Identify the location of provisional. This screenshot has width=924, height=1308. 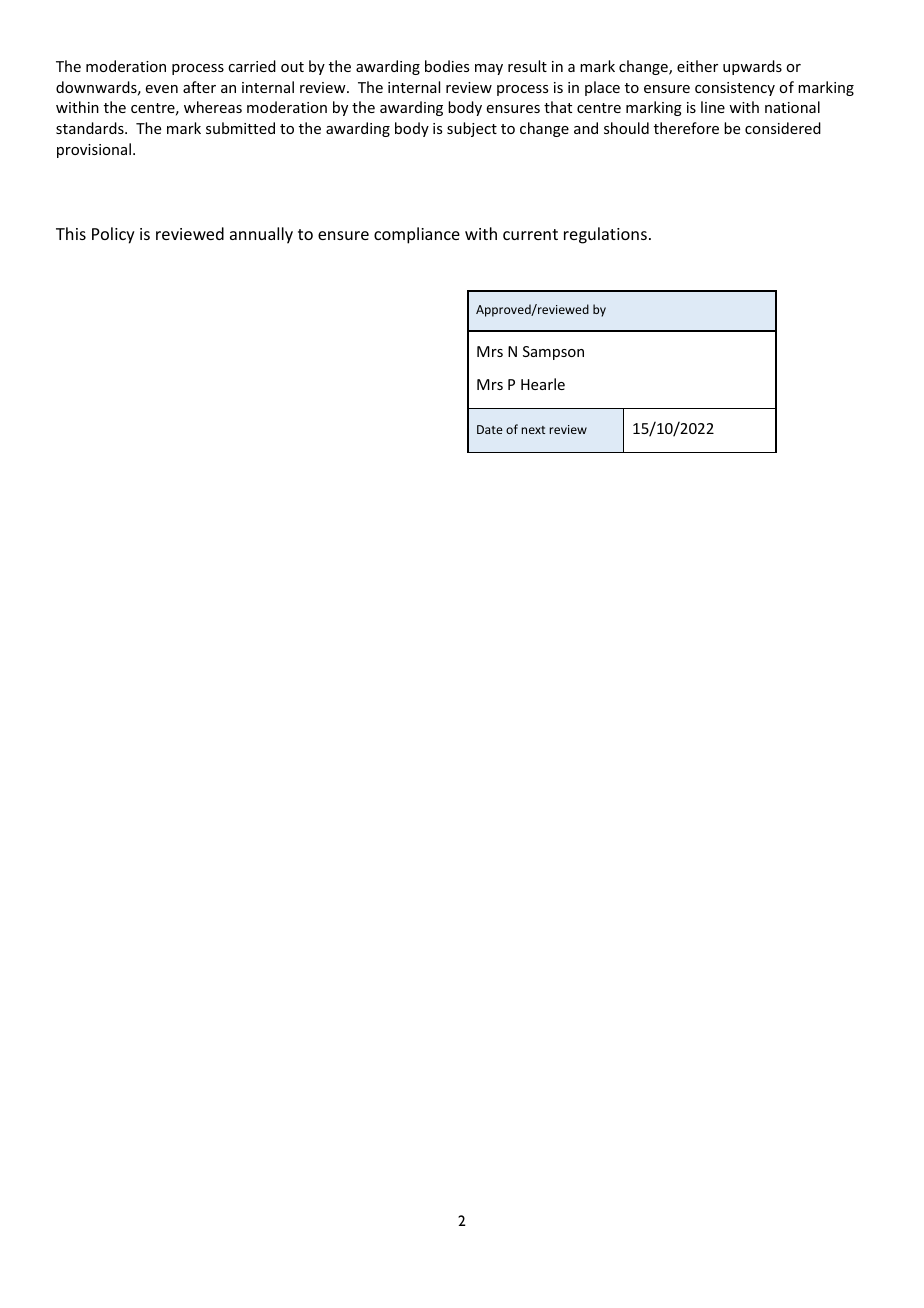
(94, 150).
